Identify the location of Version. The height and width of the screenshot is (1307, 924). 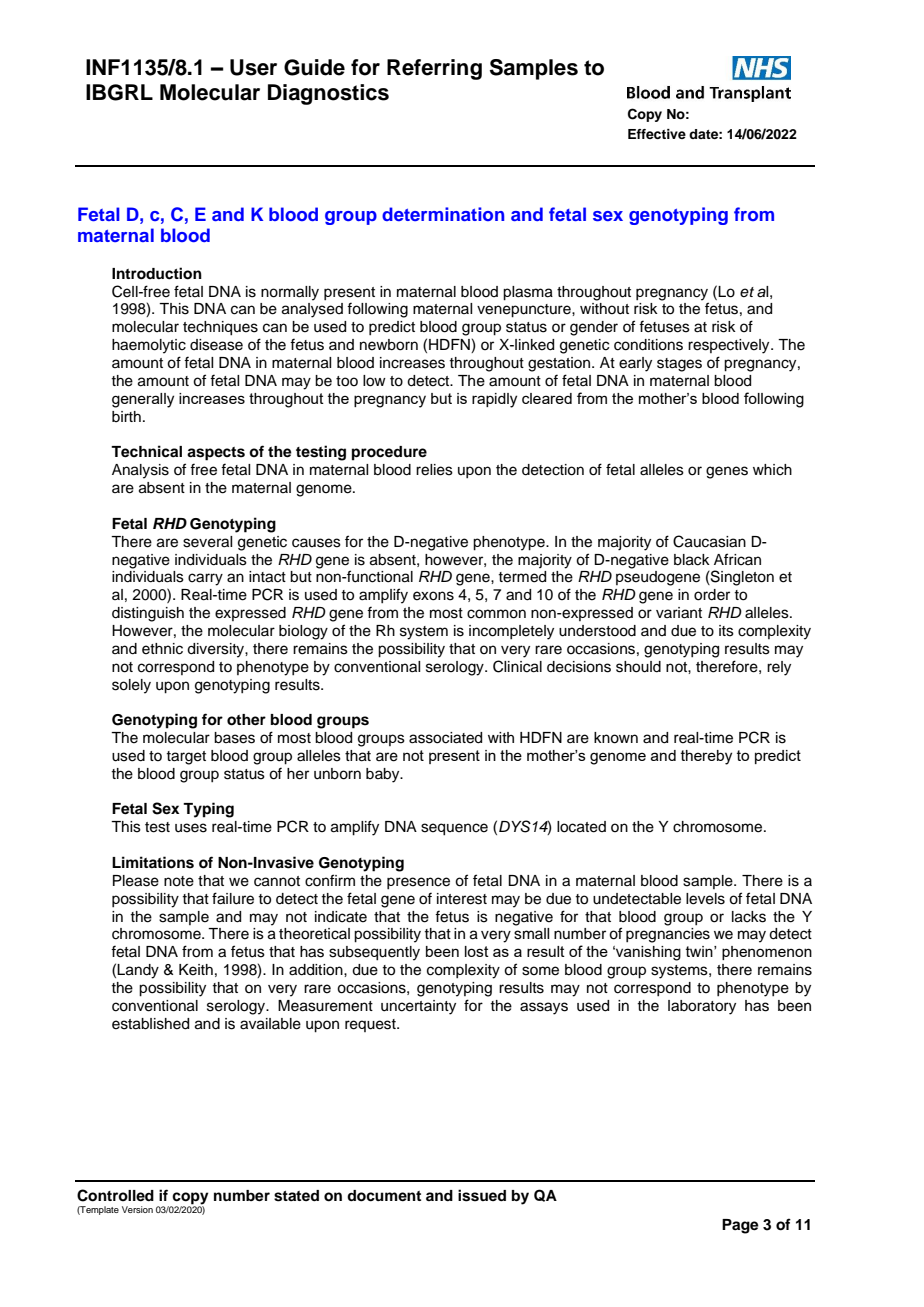
(137, 1209).
